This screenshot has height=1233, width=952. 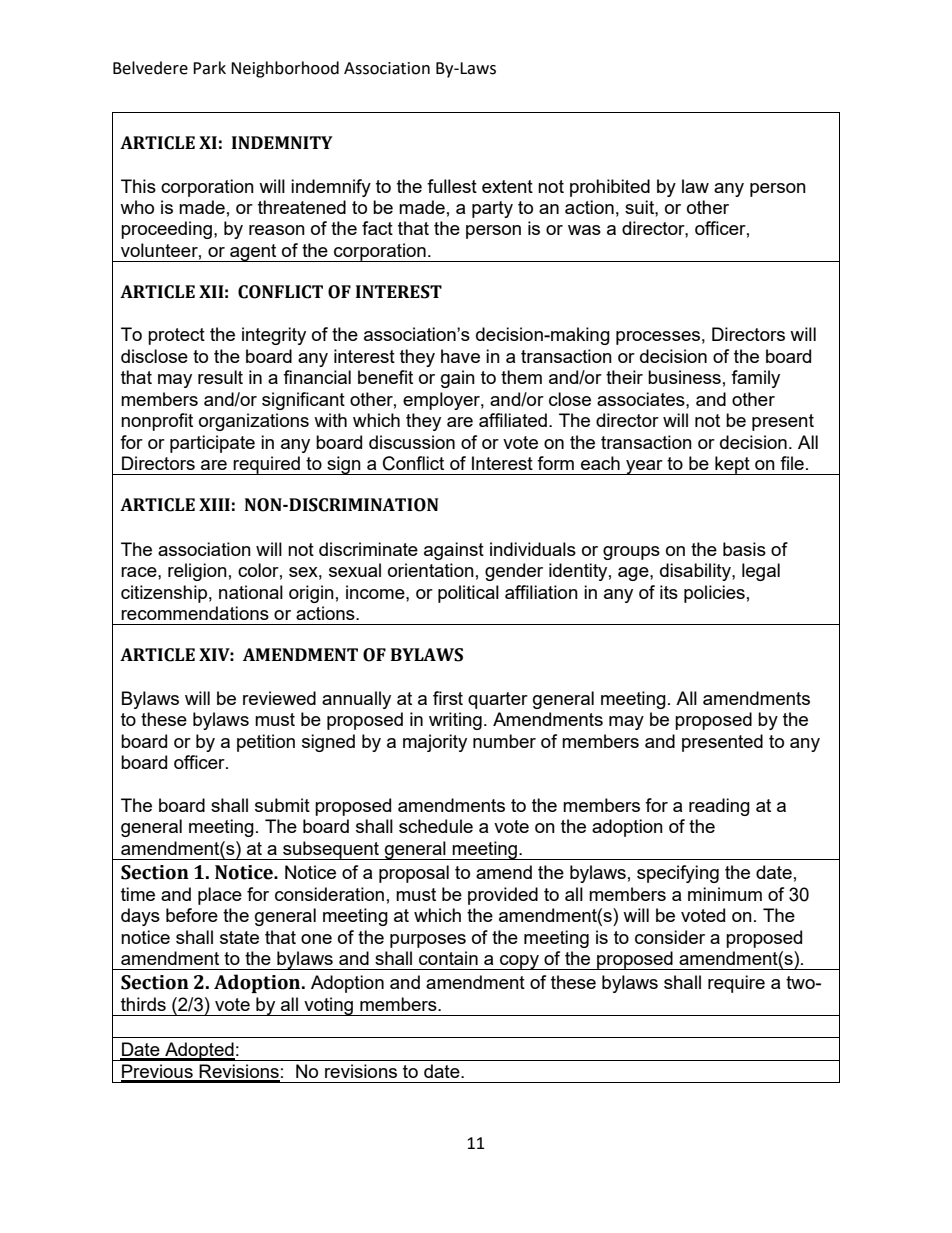 What do you see at coordinates (209, 68) in the screenshot?
I see `Park` at bounding box center [209, 68].
